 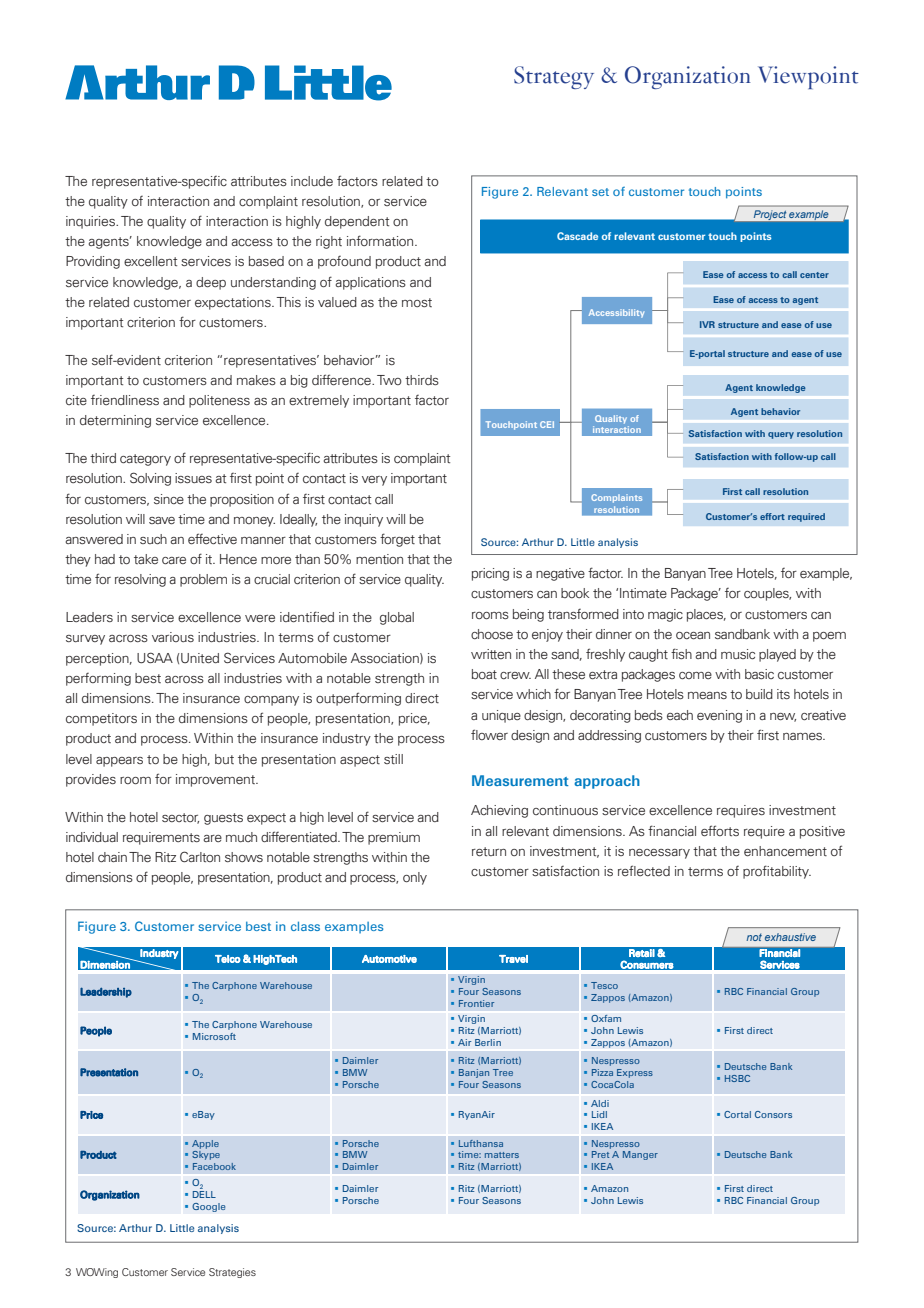 I want to click on Travel, so click(x=513, y=959).
